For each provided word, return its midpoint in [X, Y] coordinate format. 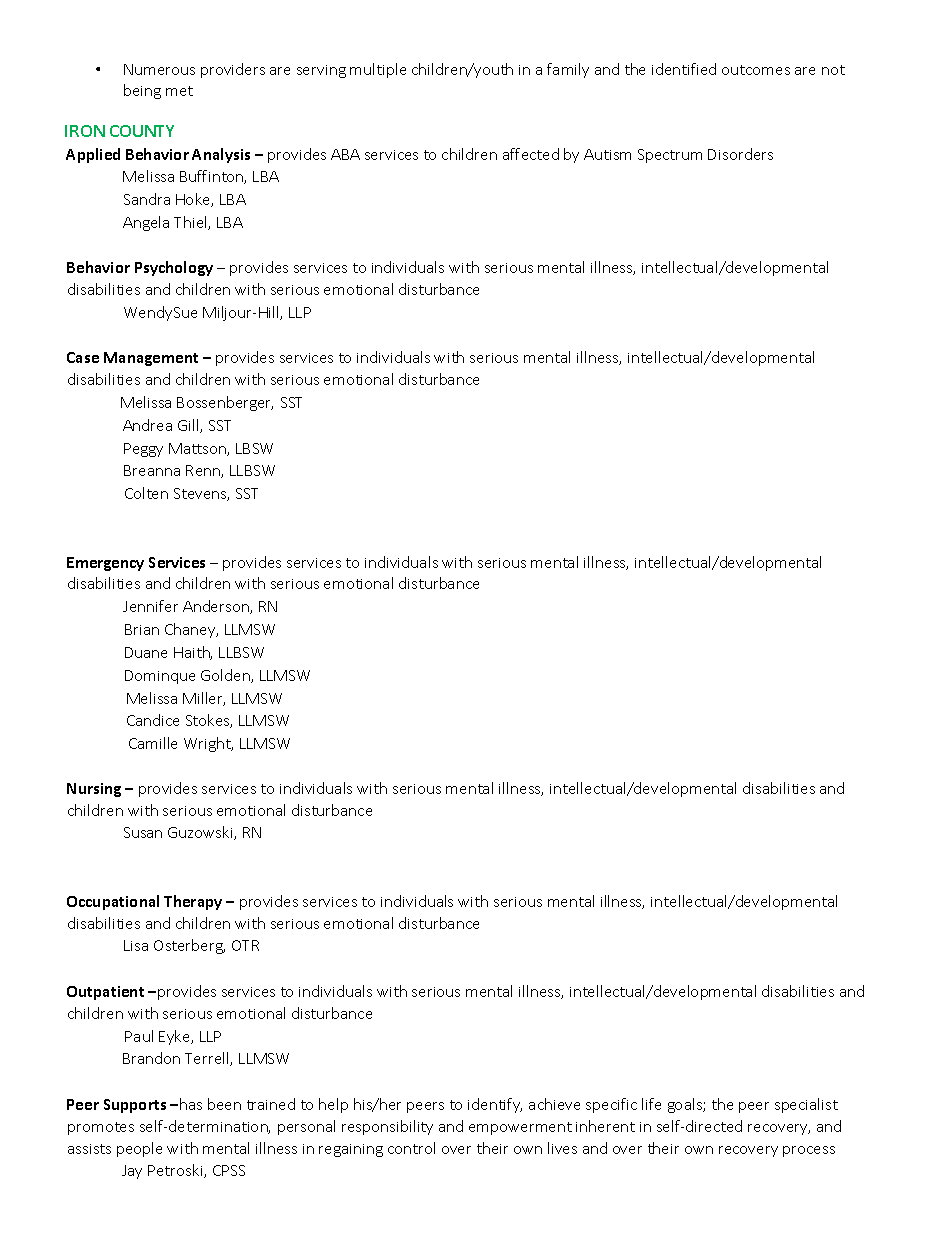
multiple [378, 70]
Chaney [191, 630]
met [179, 91]
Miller [204, 699]
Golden [226, 676]
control [411, 1148]
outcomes [756, 70]
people [139, 1149]
